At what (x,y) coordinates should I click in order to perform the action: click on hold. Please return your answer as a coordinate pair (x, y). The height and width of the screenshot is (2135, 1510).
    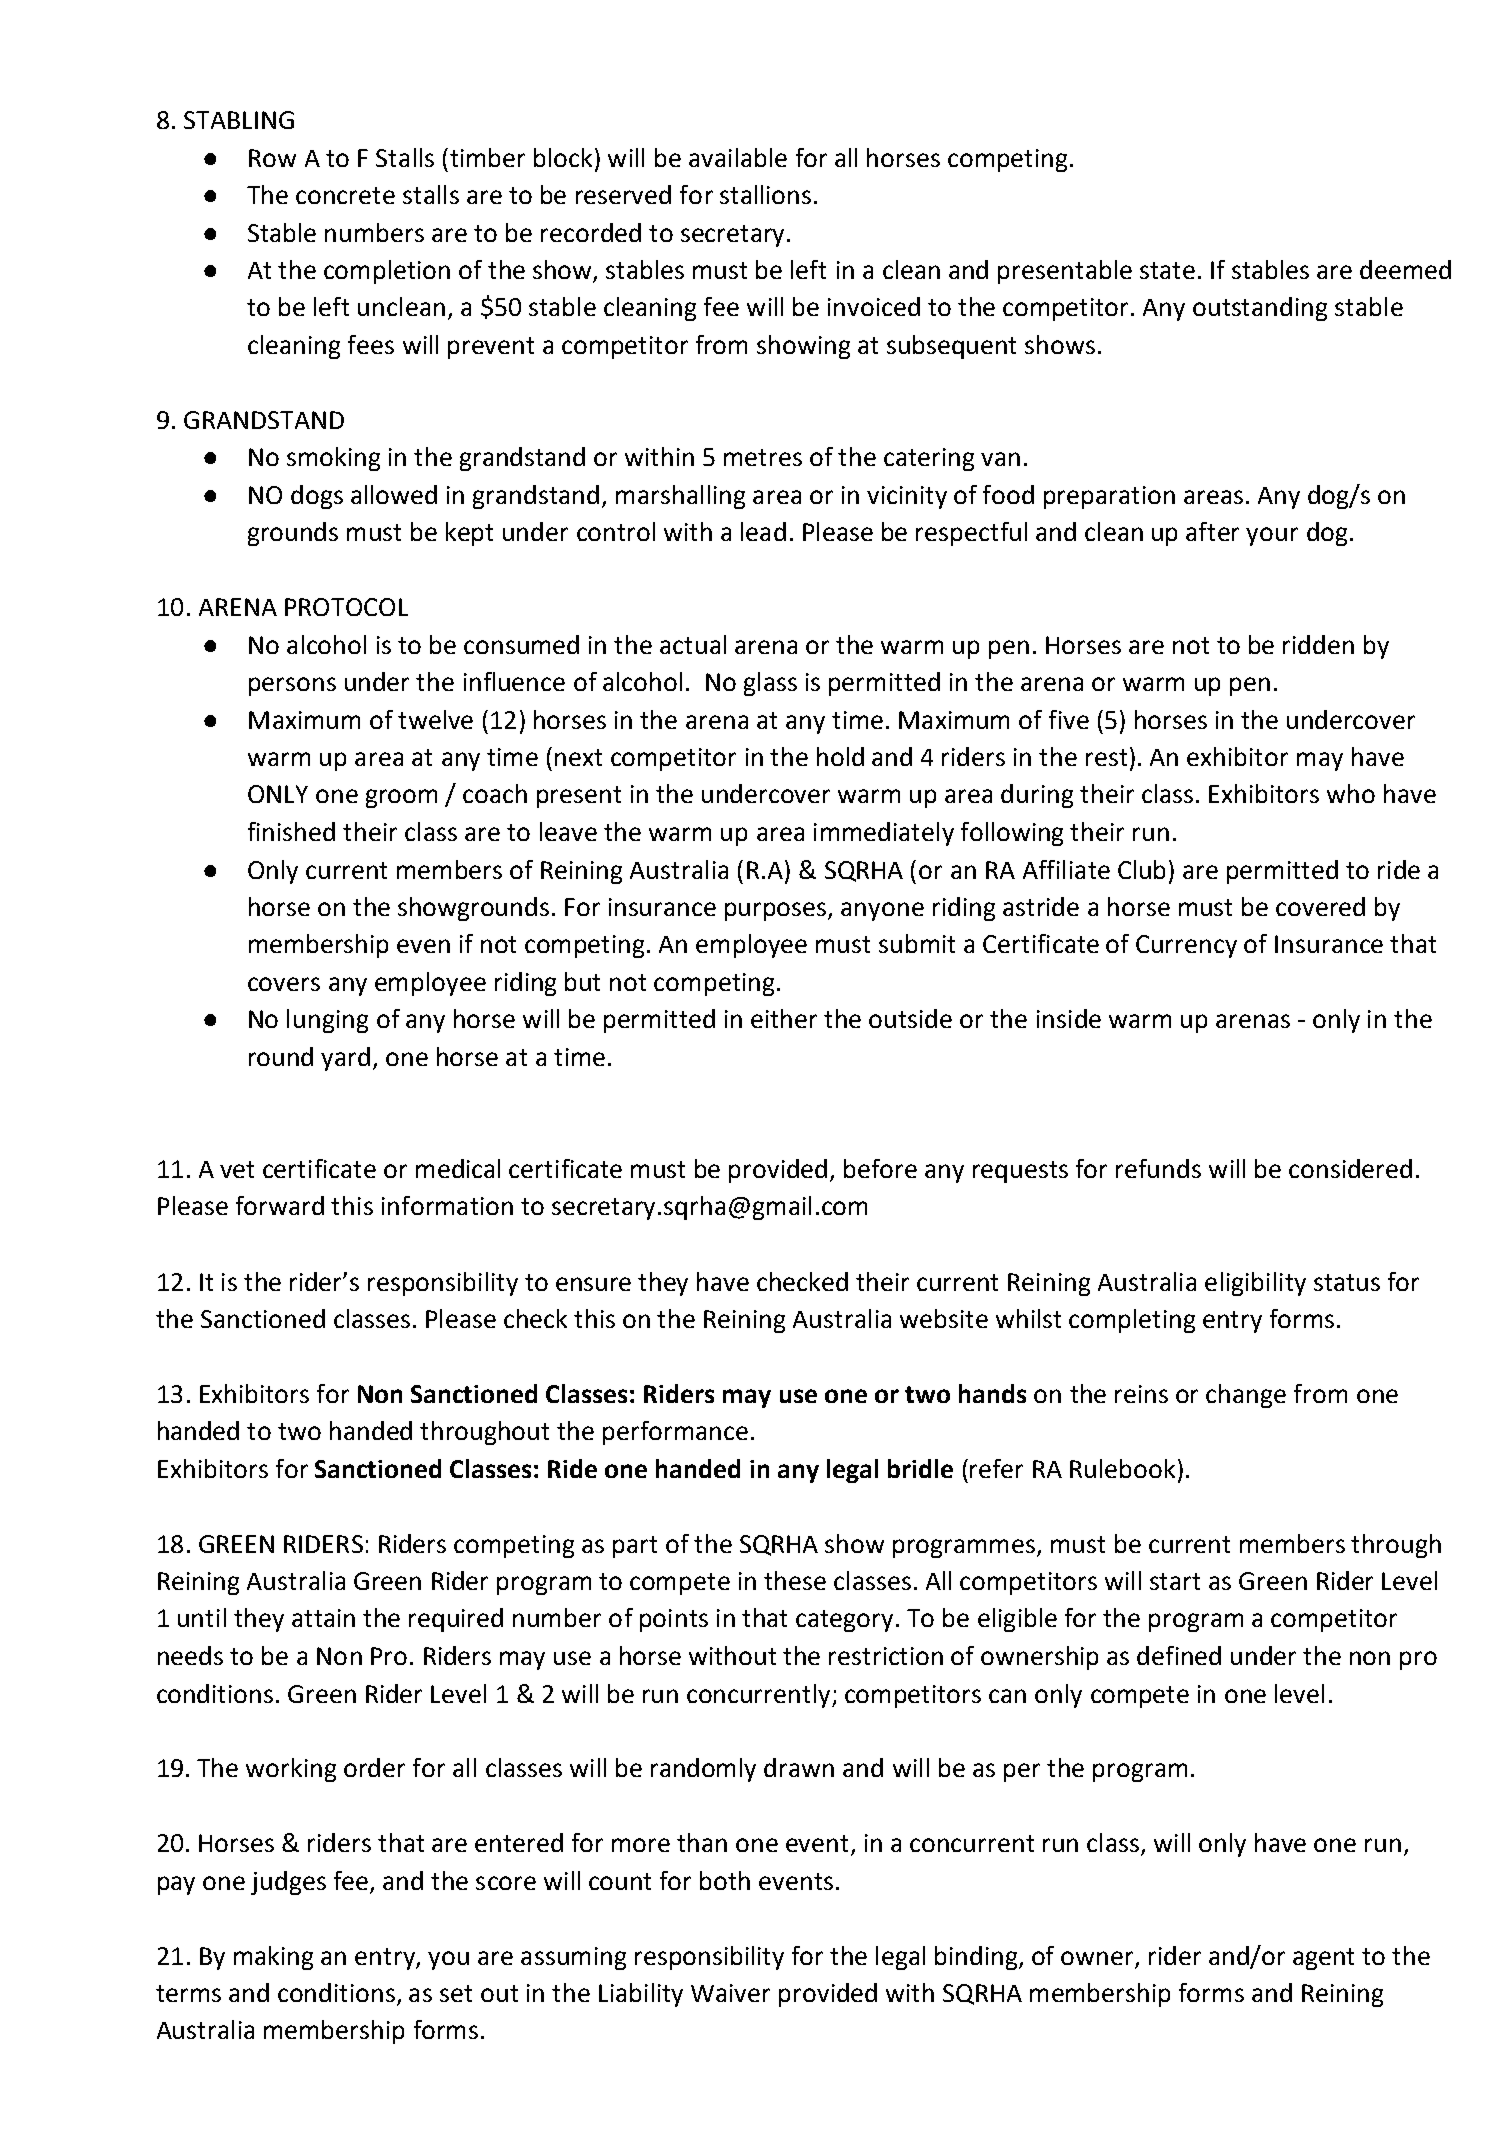
    Looking at the image, I should click on (840, 756).
